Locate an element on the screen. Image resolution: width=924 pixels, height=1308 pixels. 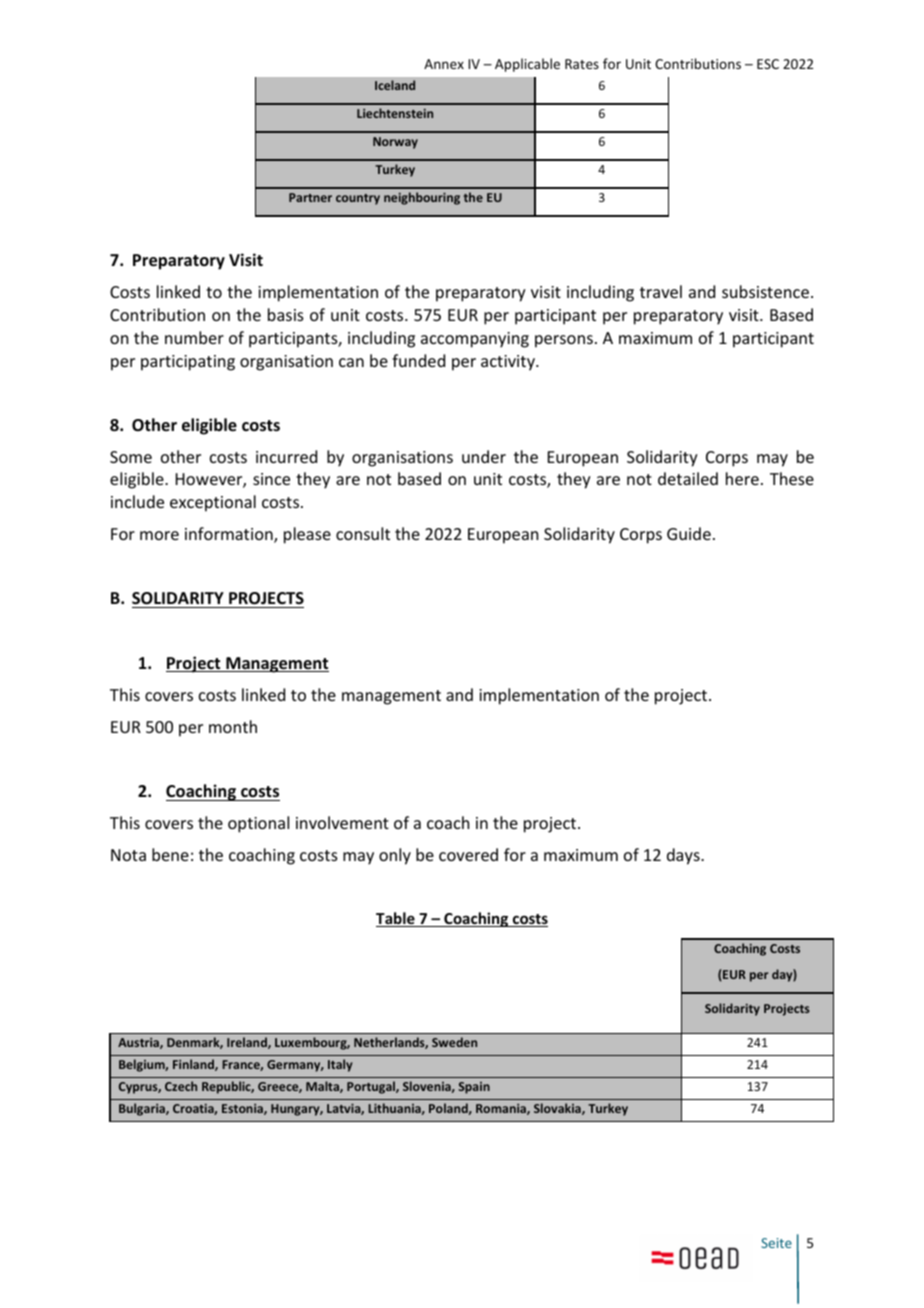
Guide is located at coordinates (689, 533).
